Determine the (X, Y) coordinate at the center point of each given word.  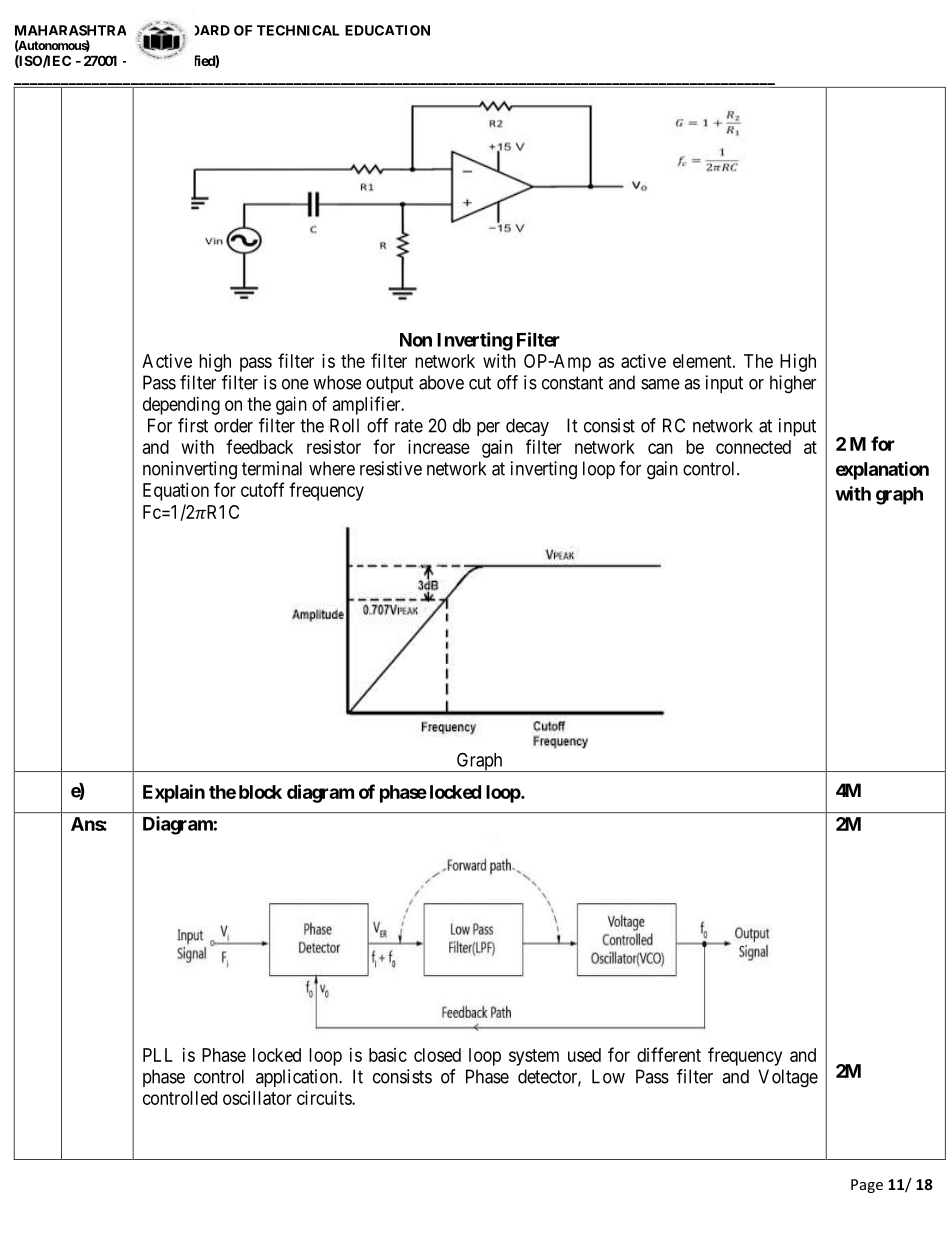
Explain (174, 793)
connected (753, 447)
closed (437, 1055)
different (669, 1054)
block (260, 792)
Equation (176, 492)
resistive (391, 468)
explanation (882, 470)
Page (867, 1186)
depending (181, 406)
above (441, 382)
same (660, 384)
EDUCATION (387, 30)
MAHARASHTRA (70, 30)
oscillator (257, 1098)
